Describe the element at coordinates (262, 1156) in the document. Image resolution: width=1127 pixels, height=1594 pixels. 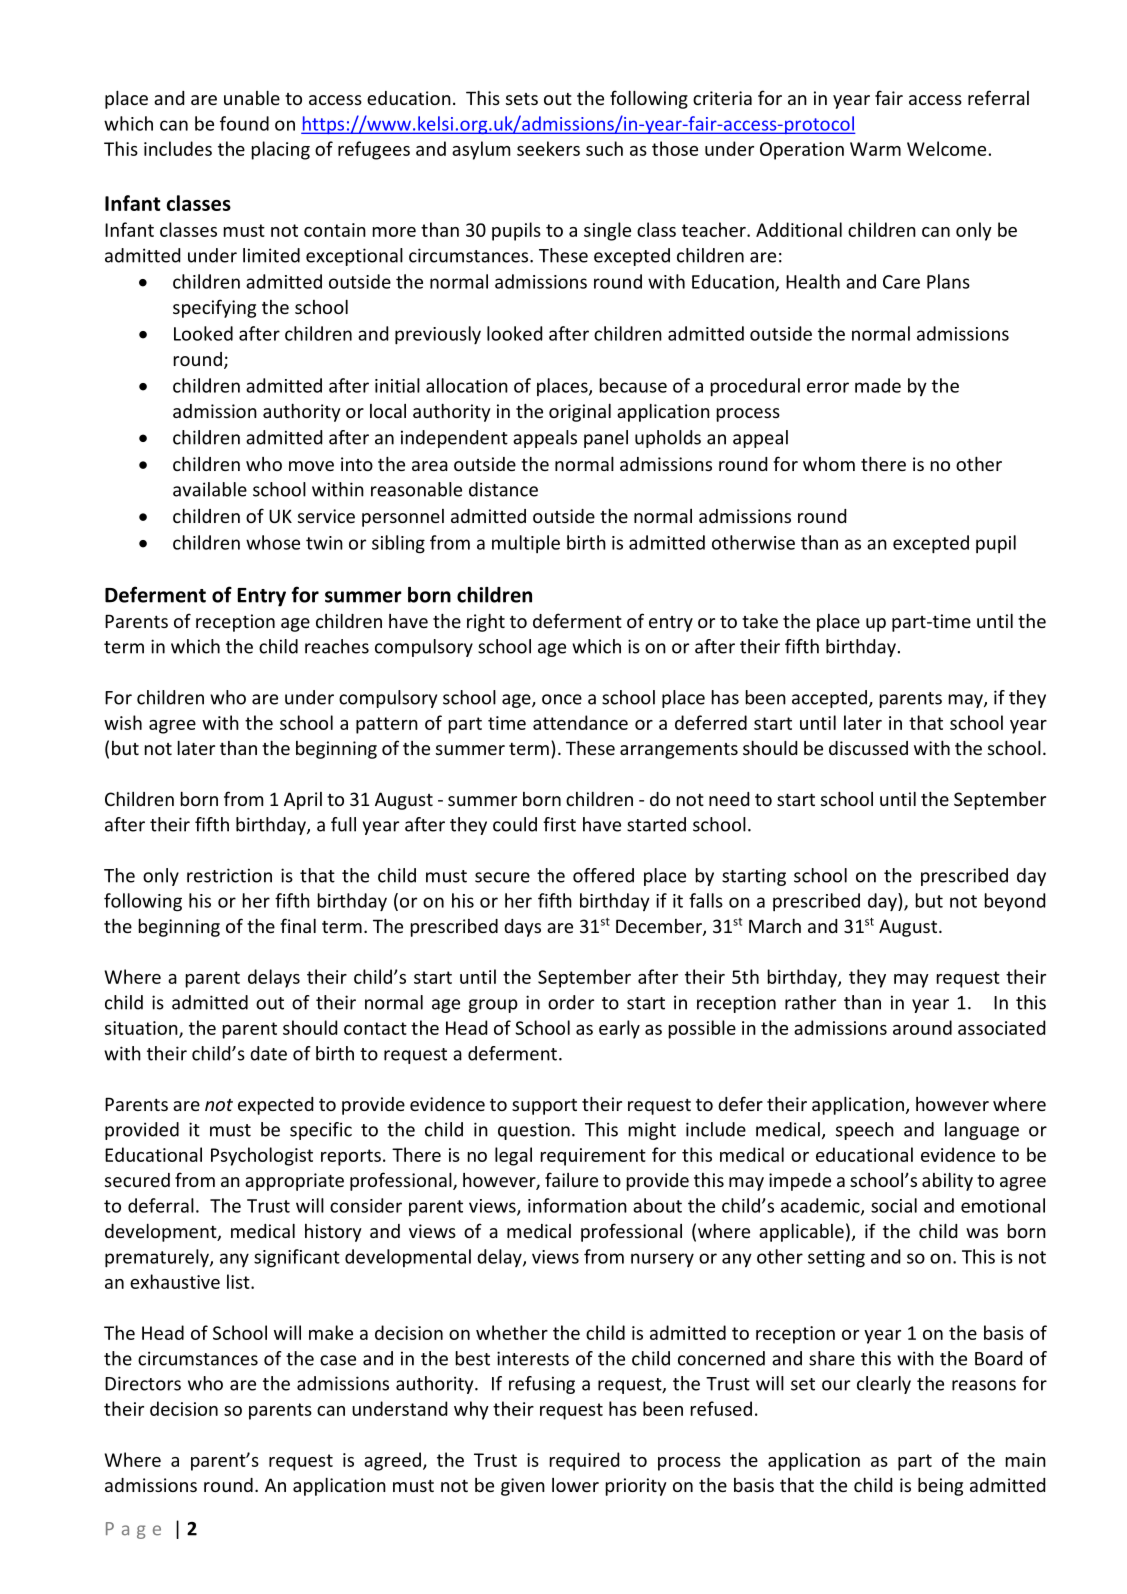
I see `Psychologist` at that location.
